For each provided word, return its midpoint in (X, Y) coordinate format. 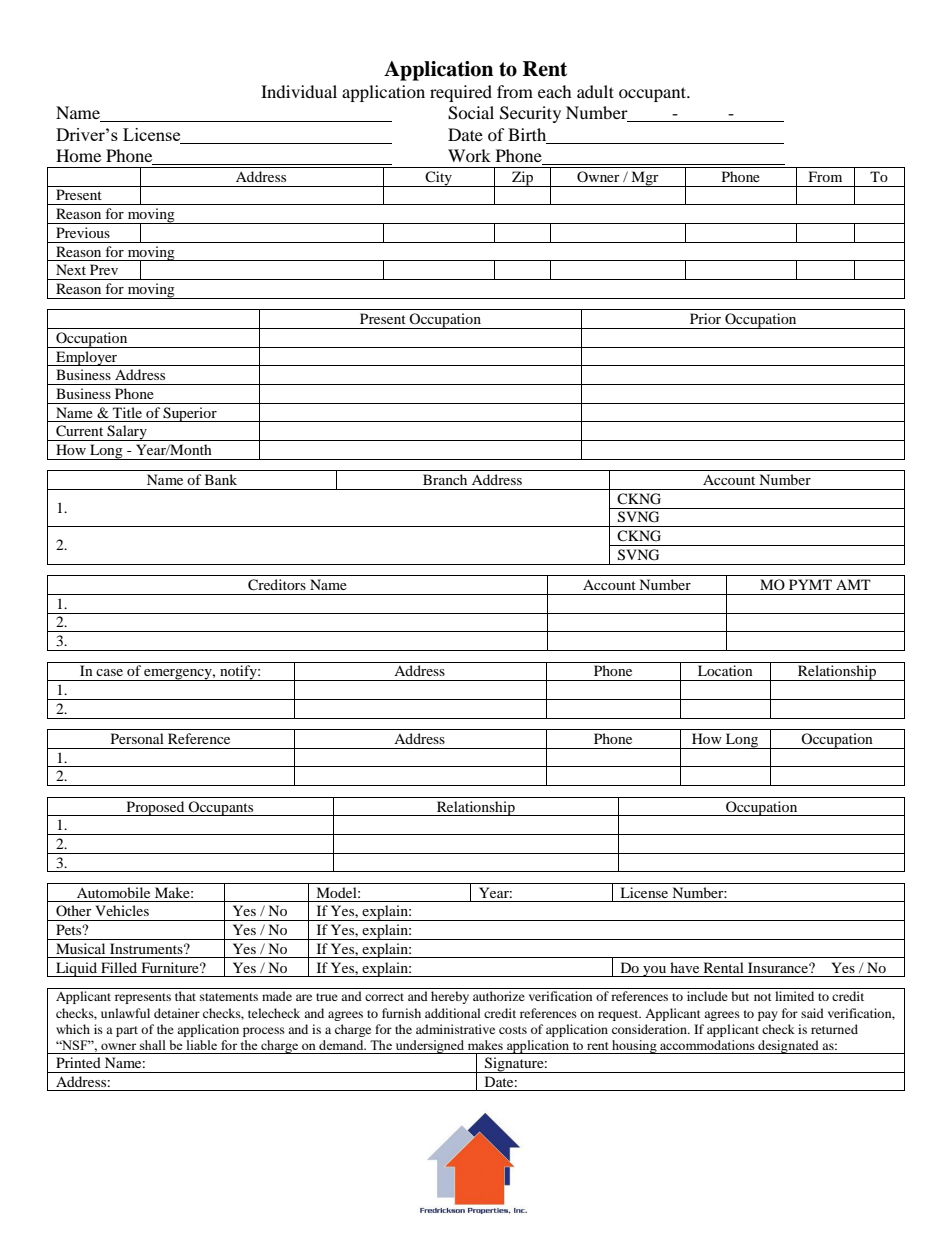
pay (768, 1016)
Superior (190, 414)
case (109, 672)
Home (78, 155)
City (438, 179)
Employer (87, 358)
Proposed (155, 808)
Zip (523, 179)
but (740, 996)
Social (471, 113)
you (655, 971)
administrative (455, 1029)
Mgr (645, 179)
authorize (499, 996)
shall (153, 1045)
